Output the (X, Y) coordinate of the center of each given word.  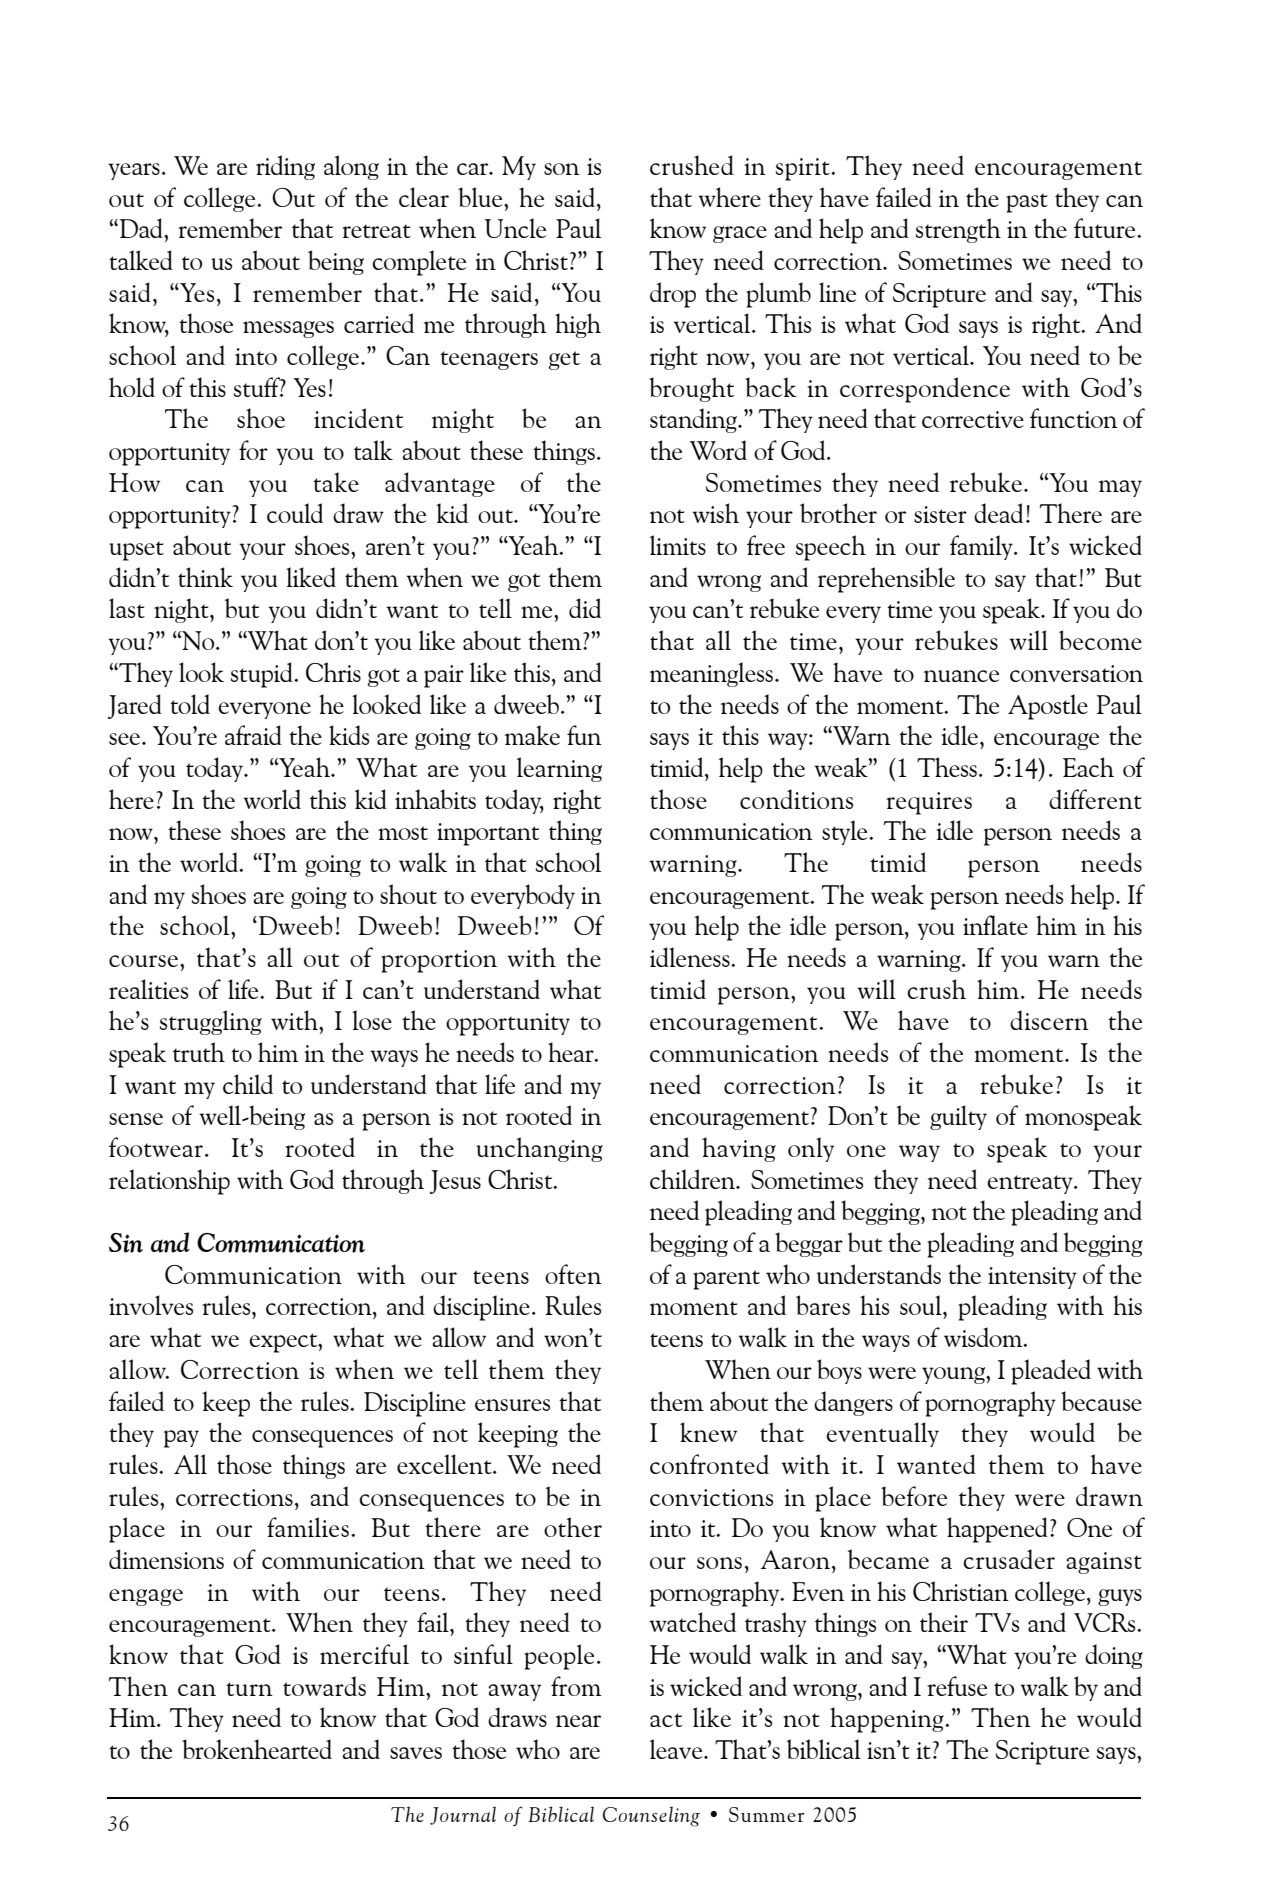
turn (249, 1689)
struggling (211, 1022)
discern (1049, 1020)
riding (285, 167)
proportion (439, 961)
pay (181, 1439)
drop (673, 295)
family (982, 547)
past (1027, 203)
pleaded (1051, 1372)
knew (708, 1432)
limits (678, 545)
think (205, 577)
